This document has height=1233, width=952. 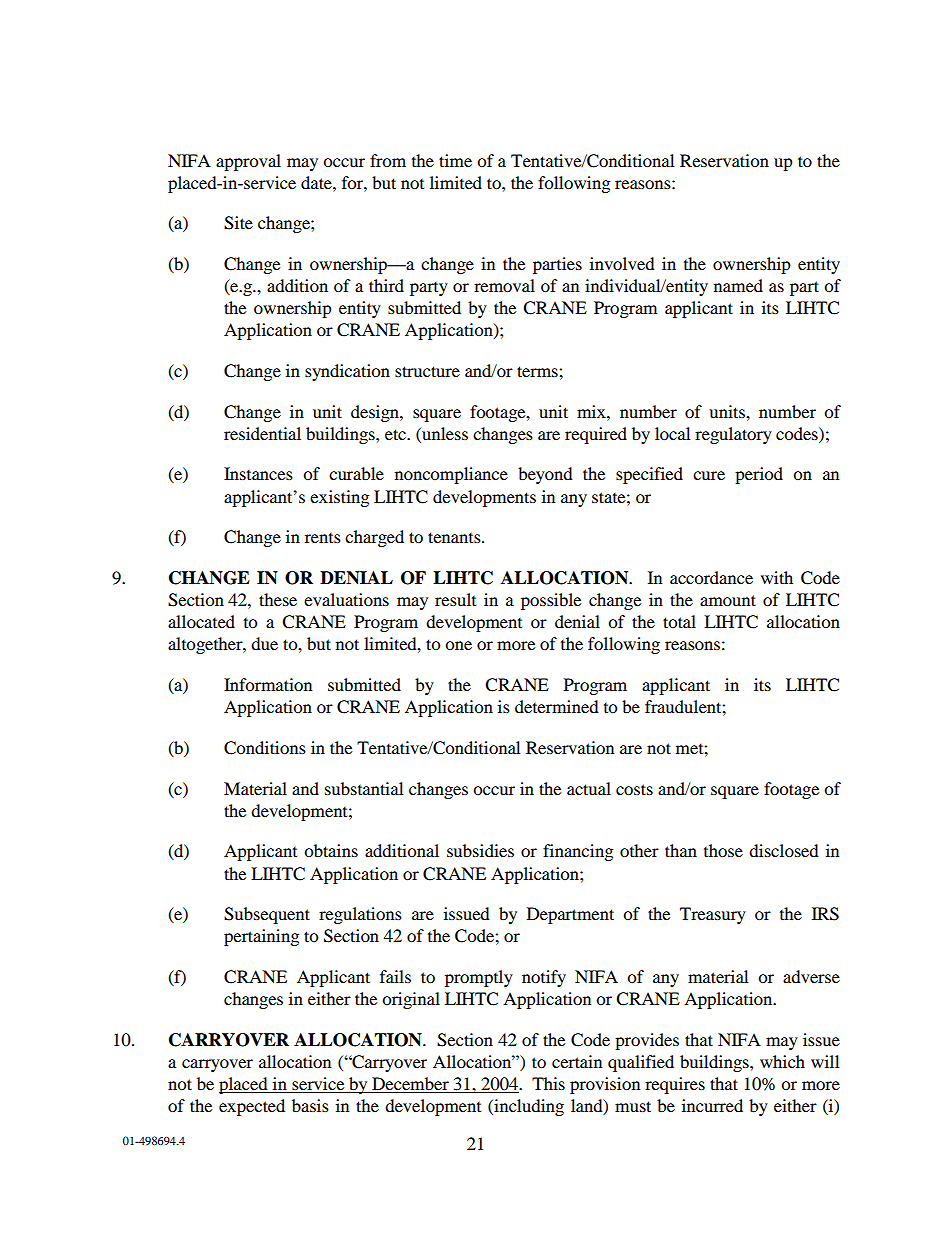 I want to click on Instances, so click(x=258, y=473).
